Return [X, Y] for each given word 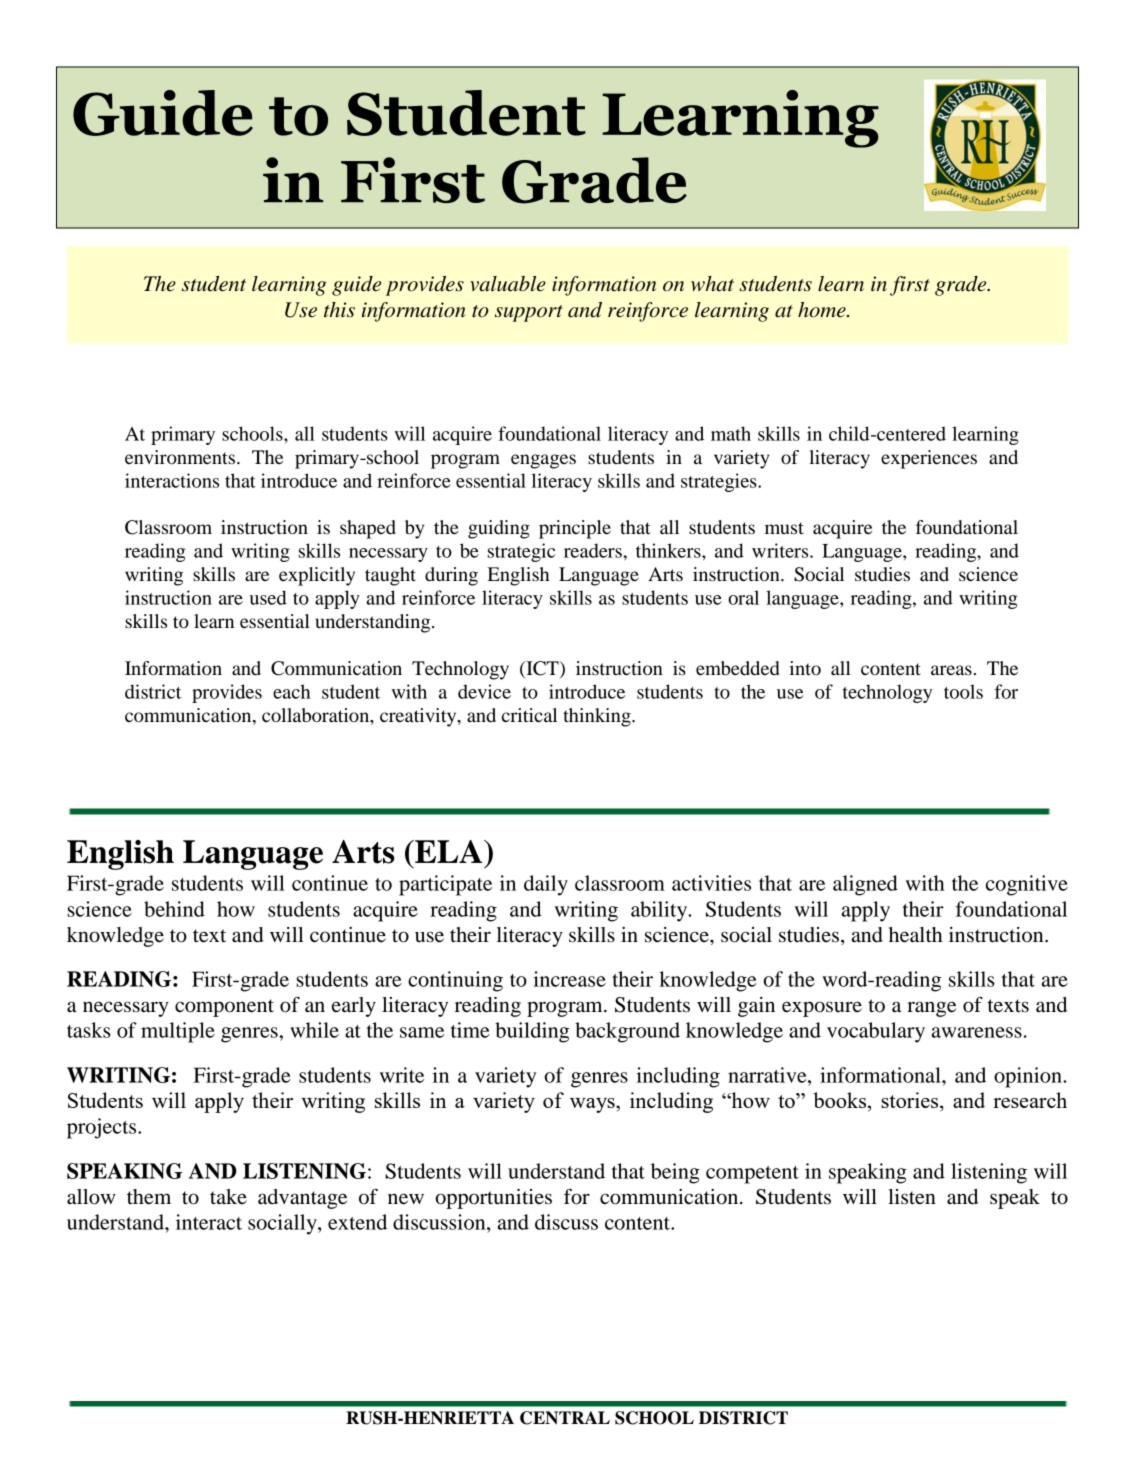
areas [951, 670]
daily [546, 885]
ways [593, 1105]
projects [103, 1128]
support [529, 313]
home [823, 310]
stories [911, 1101]
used [268, 597]
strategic [521, 552]
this [339, 310]
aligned [865, 885]
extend [357, 1222]
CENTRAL [565, 1418]
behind [174, 909]
